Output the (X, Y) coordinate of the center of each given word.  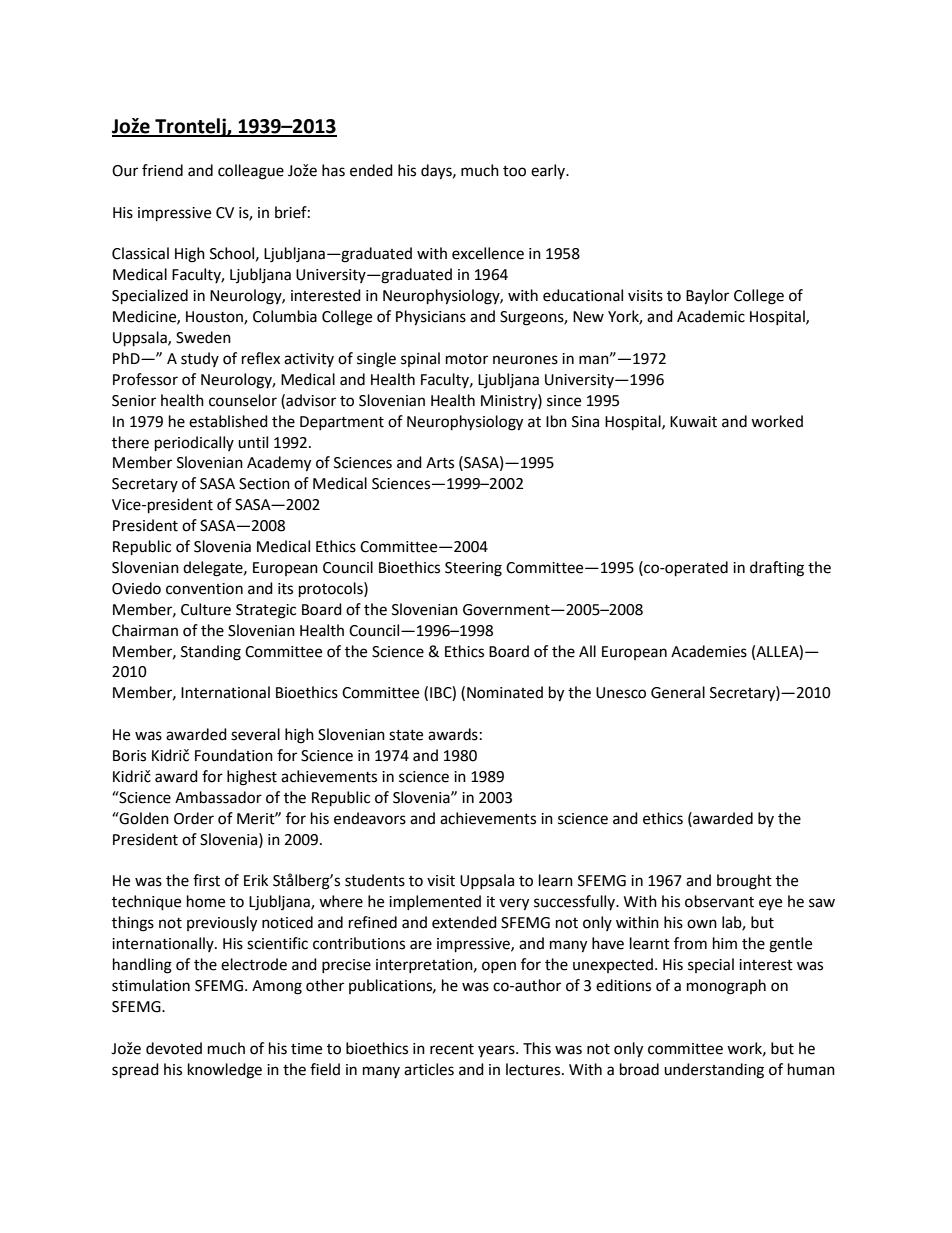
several (255, 734)
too (514, 171)
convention (204, 589)
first (206, 880)
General (678, 692)
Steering (473, 569)
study (200, 359)
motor (467, 359)
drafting (777, 569)
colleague (251, 172)
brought (744, 882)
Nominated (505, 692)
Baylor (707, 297)
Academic (711, 316)
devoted (174, 1048)
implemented (435, 902)
